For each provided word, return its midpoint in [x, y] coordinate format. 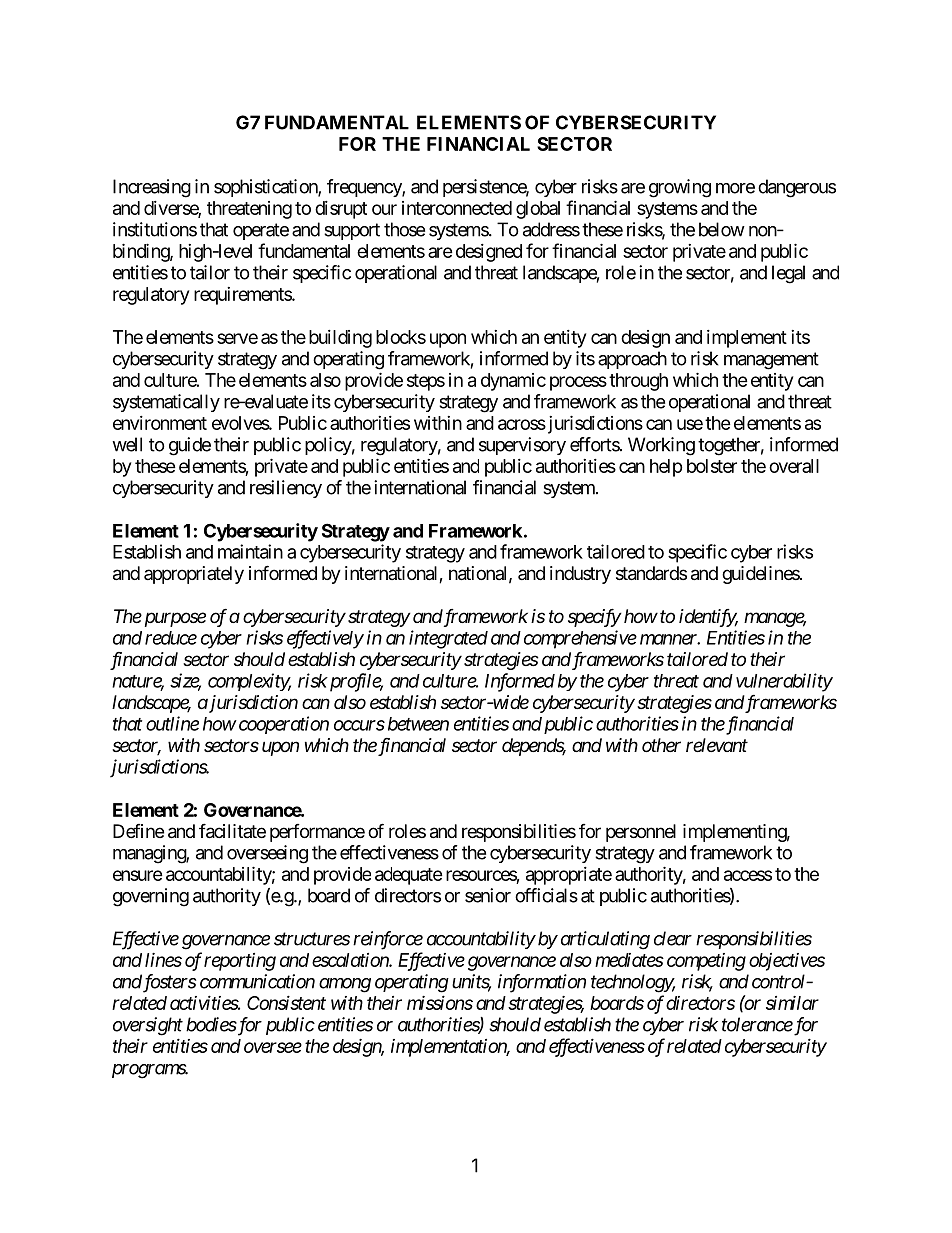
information [542, 983]
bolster [712, 466]
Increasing [152, 188]
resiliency [286, 489]
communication [257, 981]
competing [706, 962]
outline [172, 723]
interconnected [457, 208]
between [418, 724]
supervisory [522, 446]
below [722, 229]
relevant [717, 745]
